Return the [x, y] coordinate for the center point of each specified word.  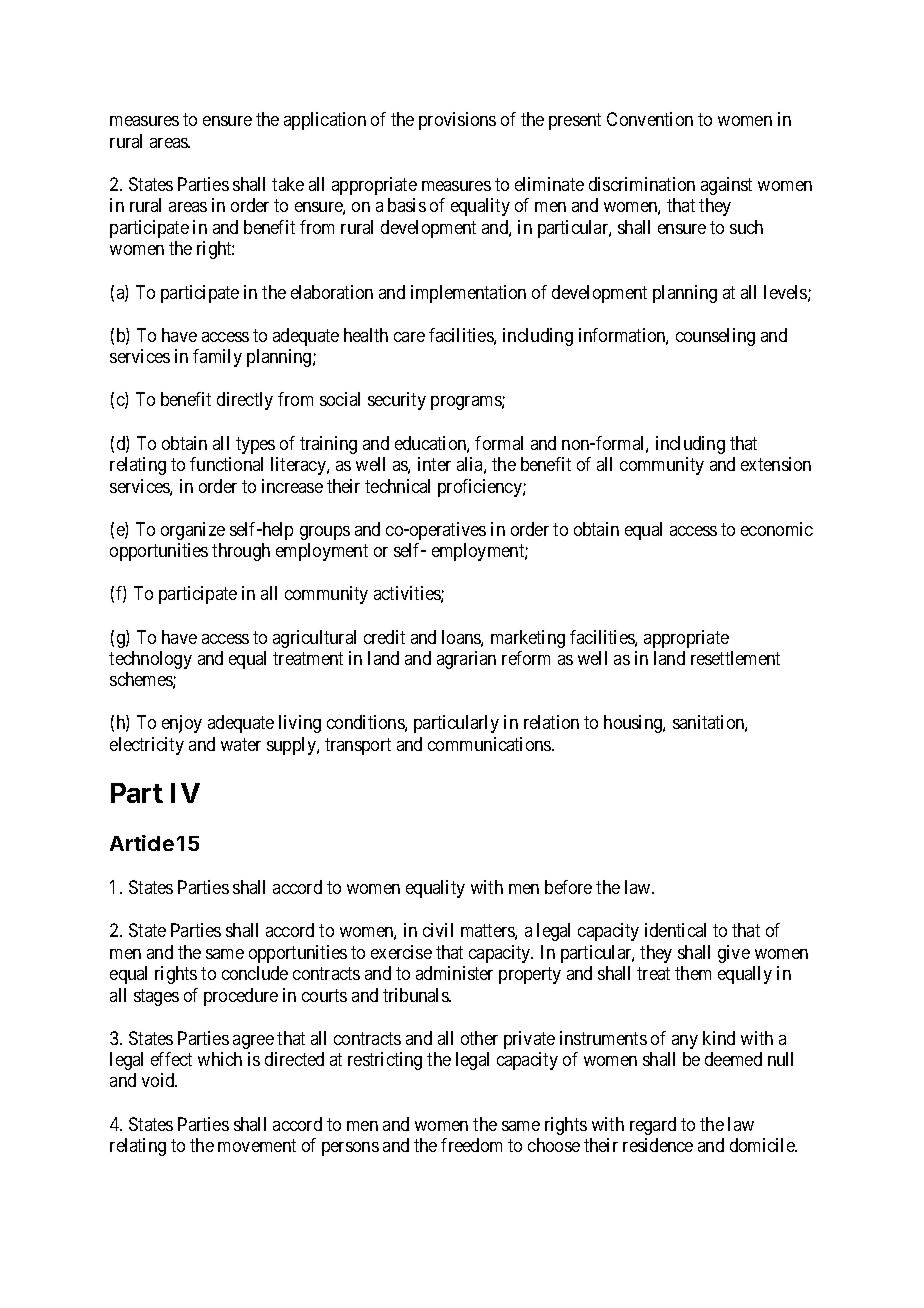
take [288, 184]
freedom [471, 1145]
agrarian [466, 660]
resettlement [735, 658]
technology [150, 660]
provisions [457, 121]
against [726, 186]
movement [257, 1145]
